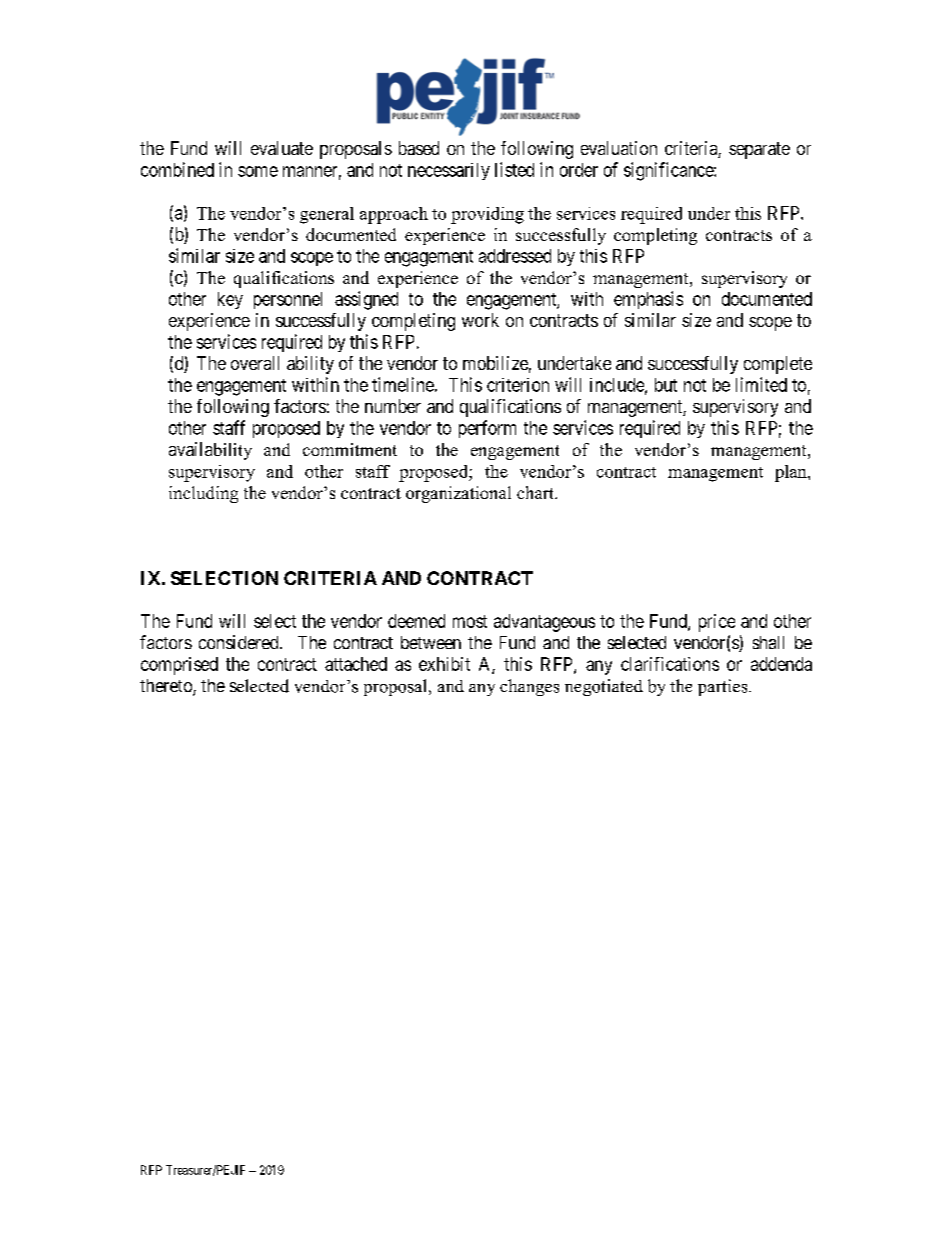  I want to click on plan, so click(792, 473).
